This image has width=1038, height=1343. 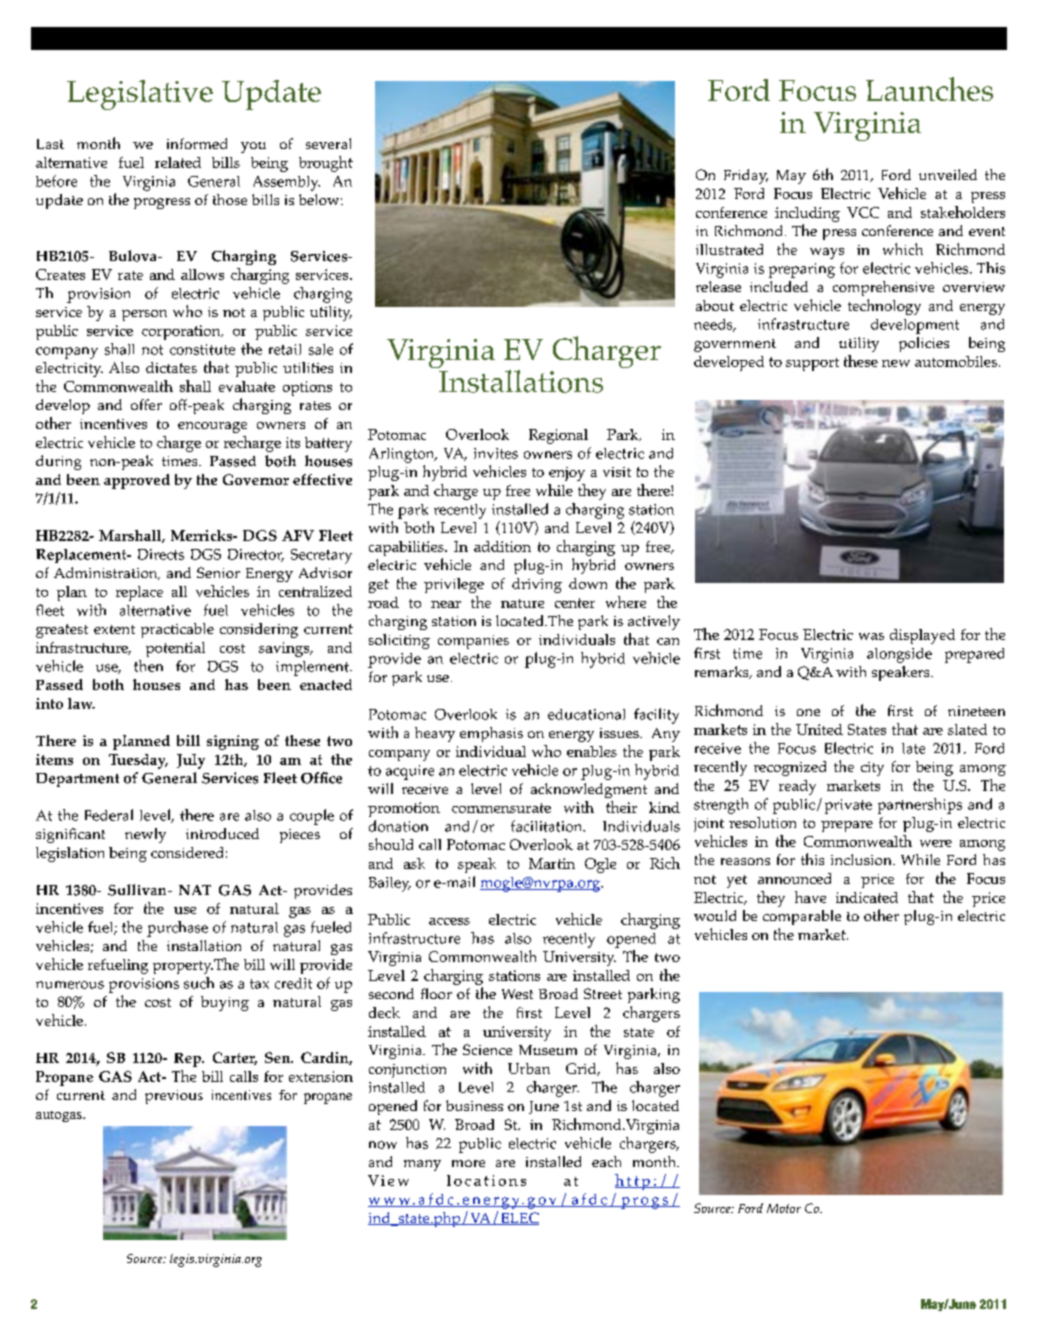 What do you see at coordinates (174, 1097) in the image?
I see `previous` at bounding box center [174, 1097].
